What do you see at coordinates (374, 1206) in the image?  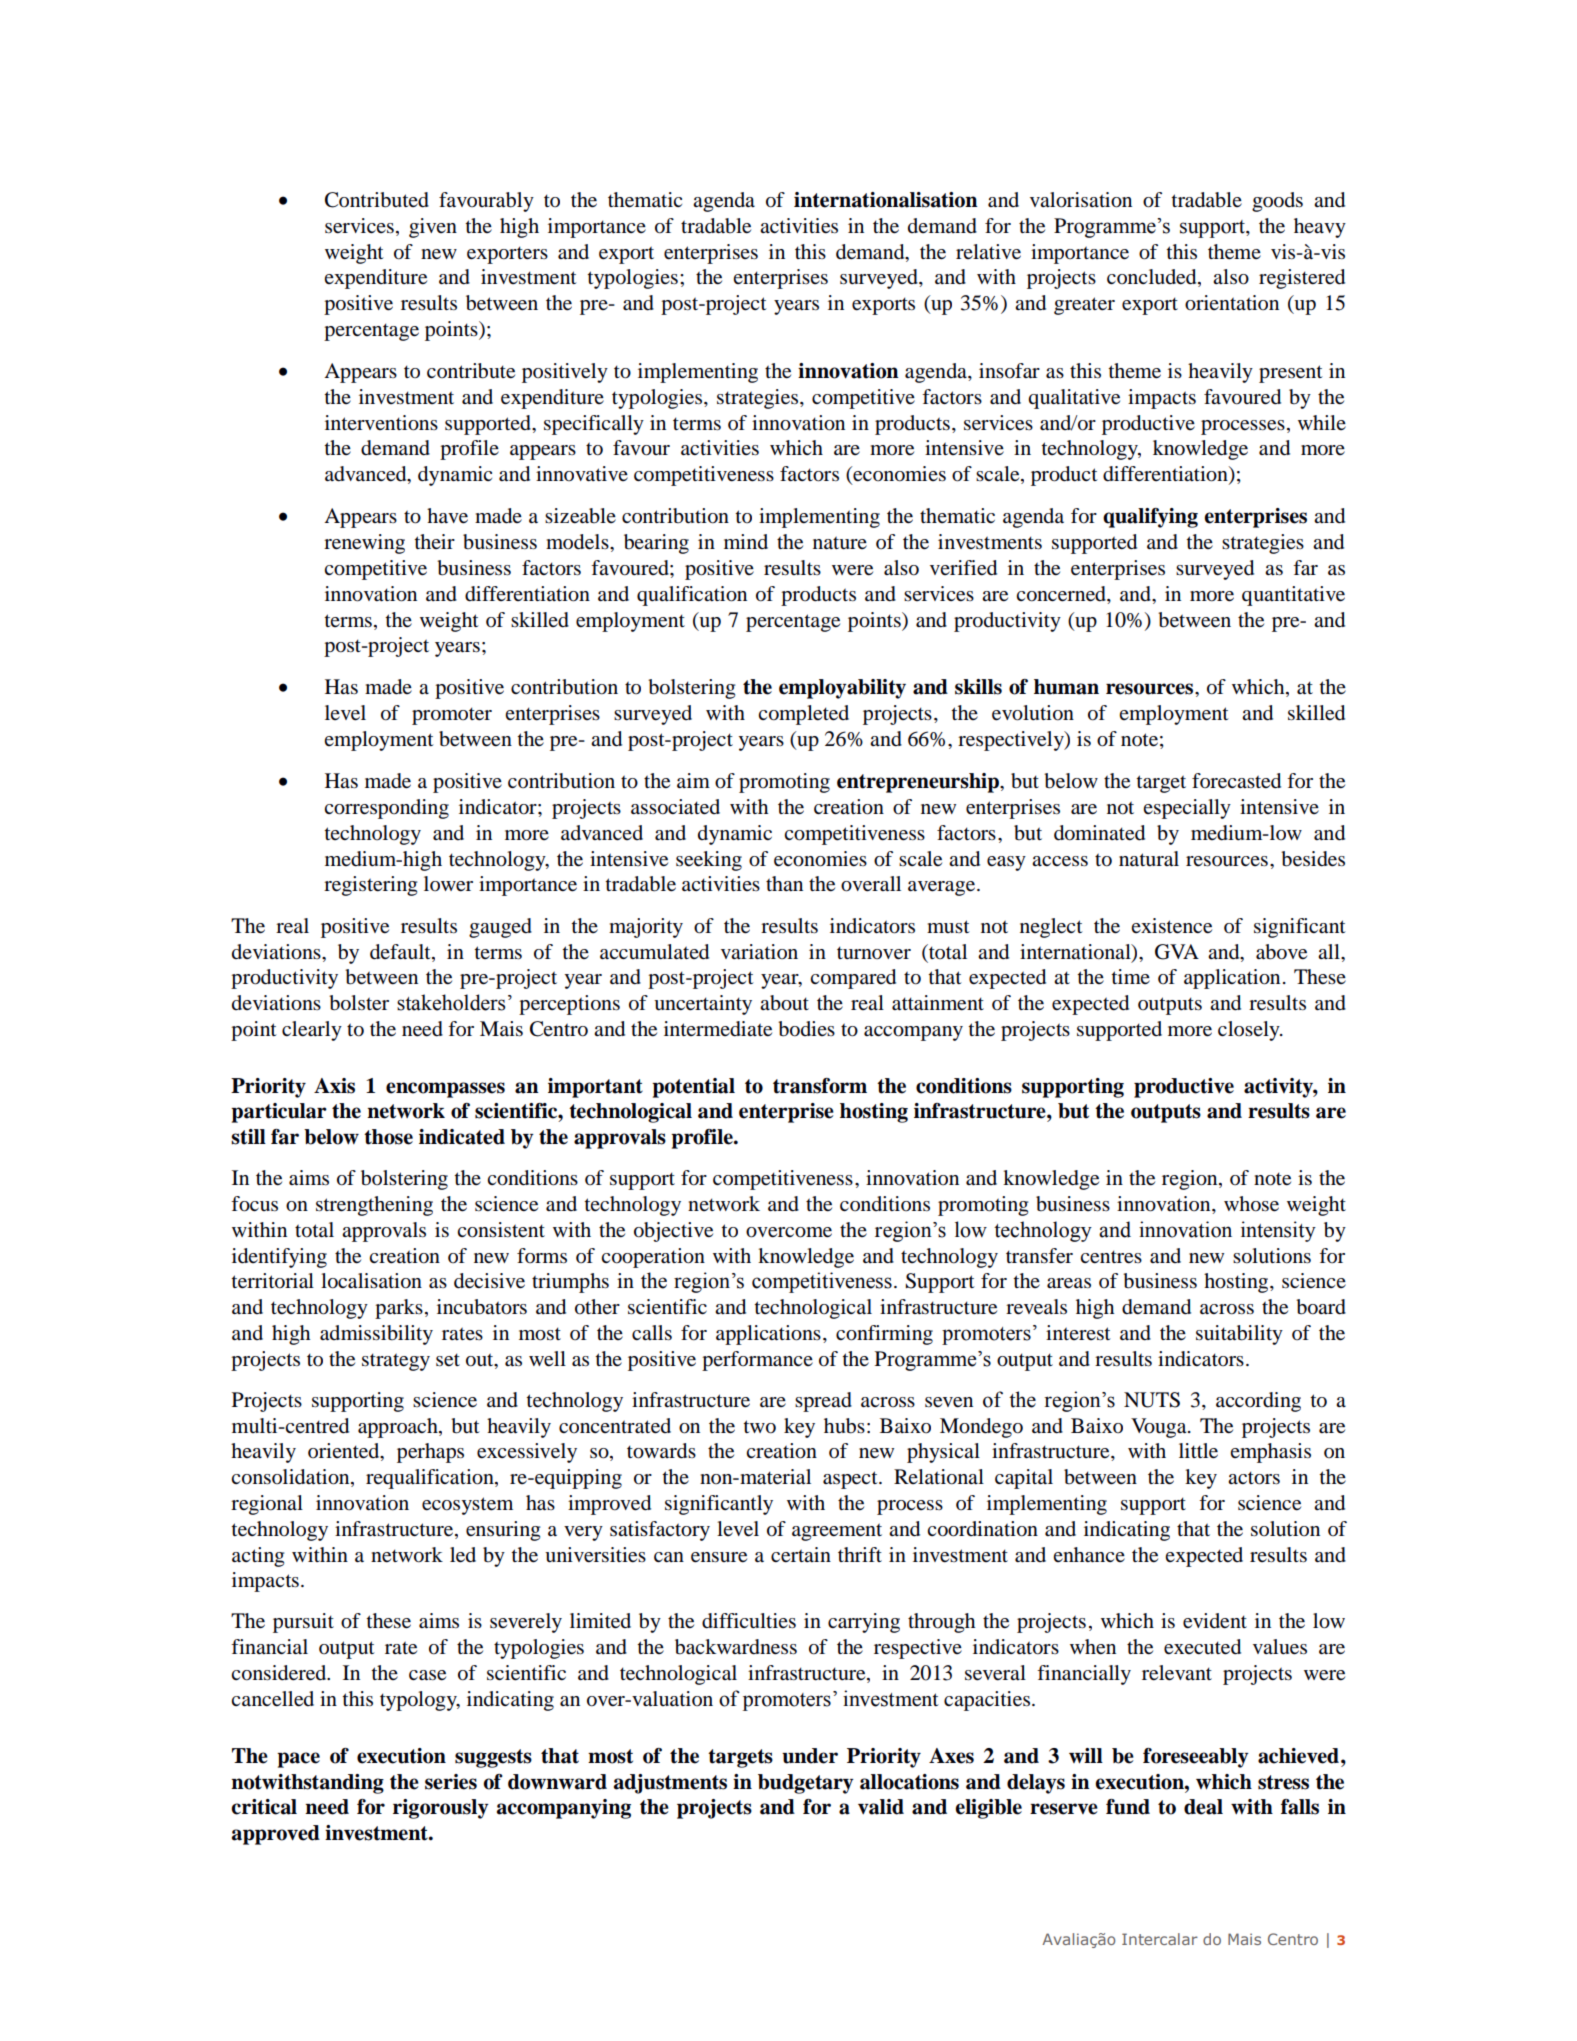 I see `strengthening` at bounding box center [374, 1206].
